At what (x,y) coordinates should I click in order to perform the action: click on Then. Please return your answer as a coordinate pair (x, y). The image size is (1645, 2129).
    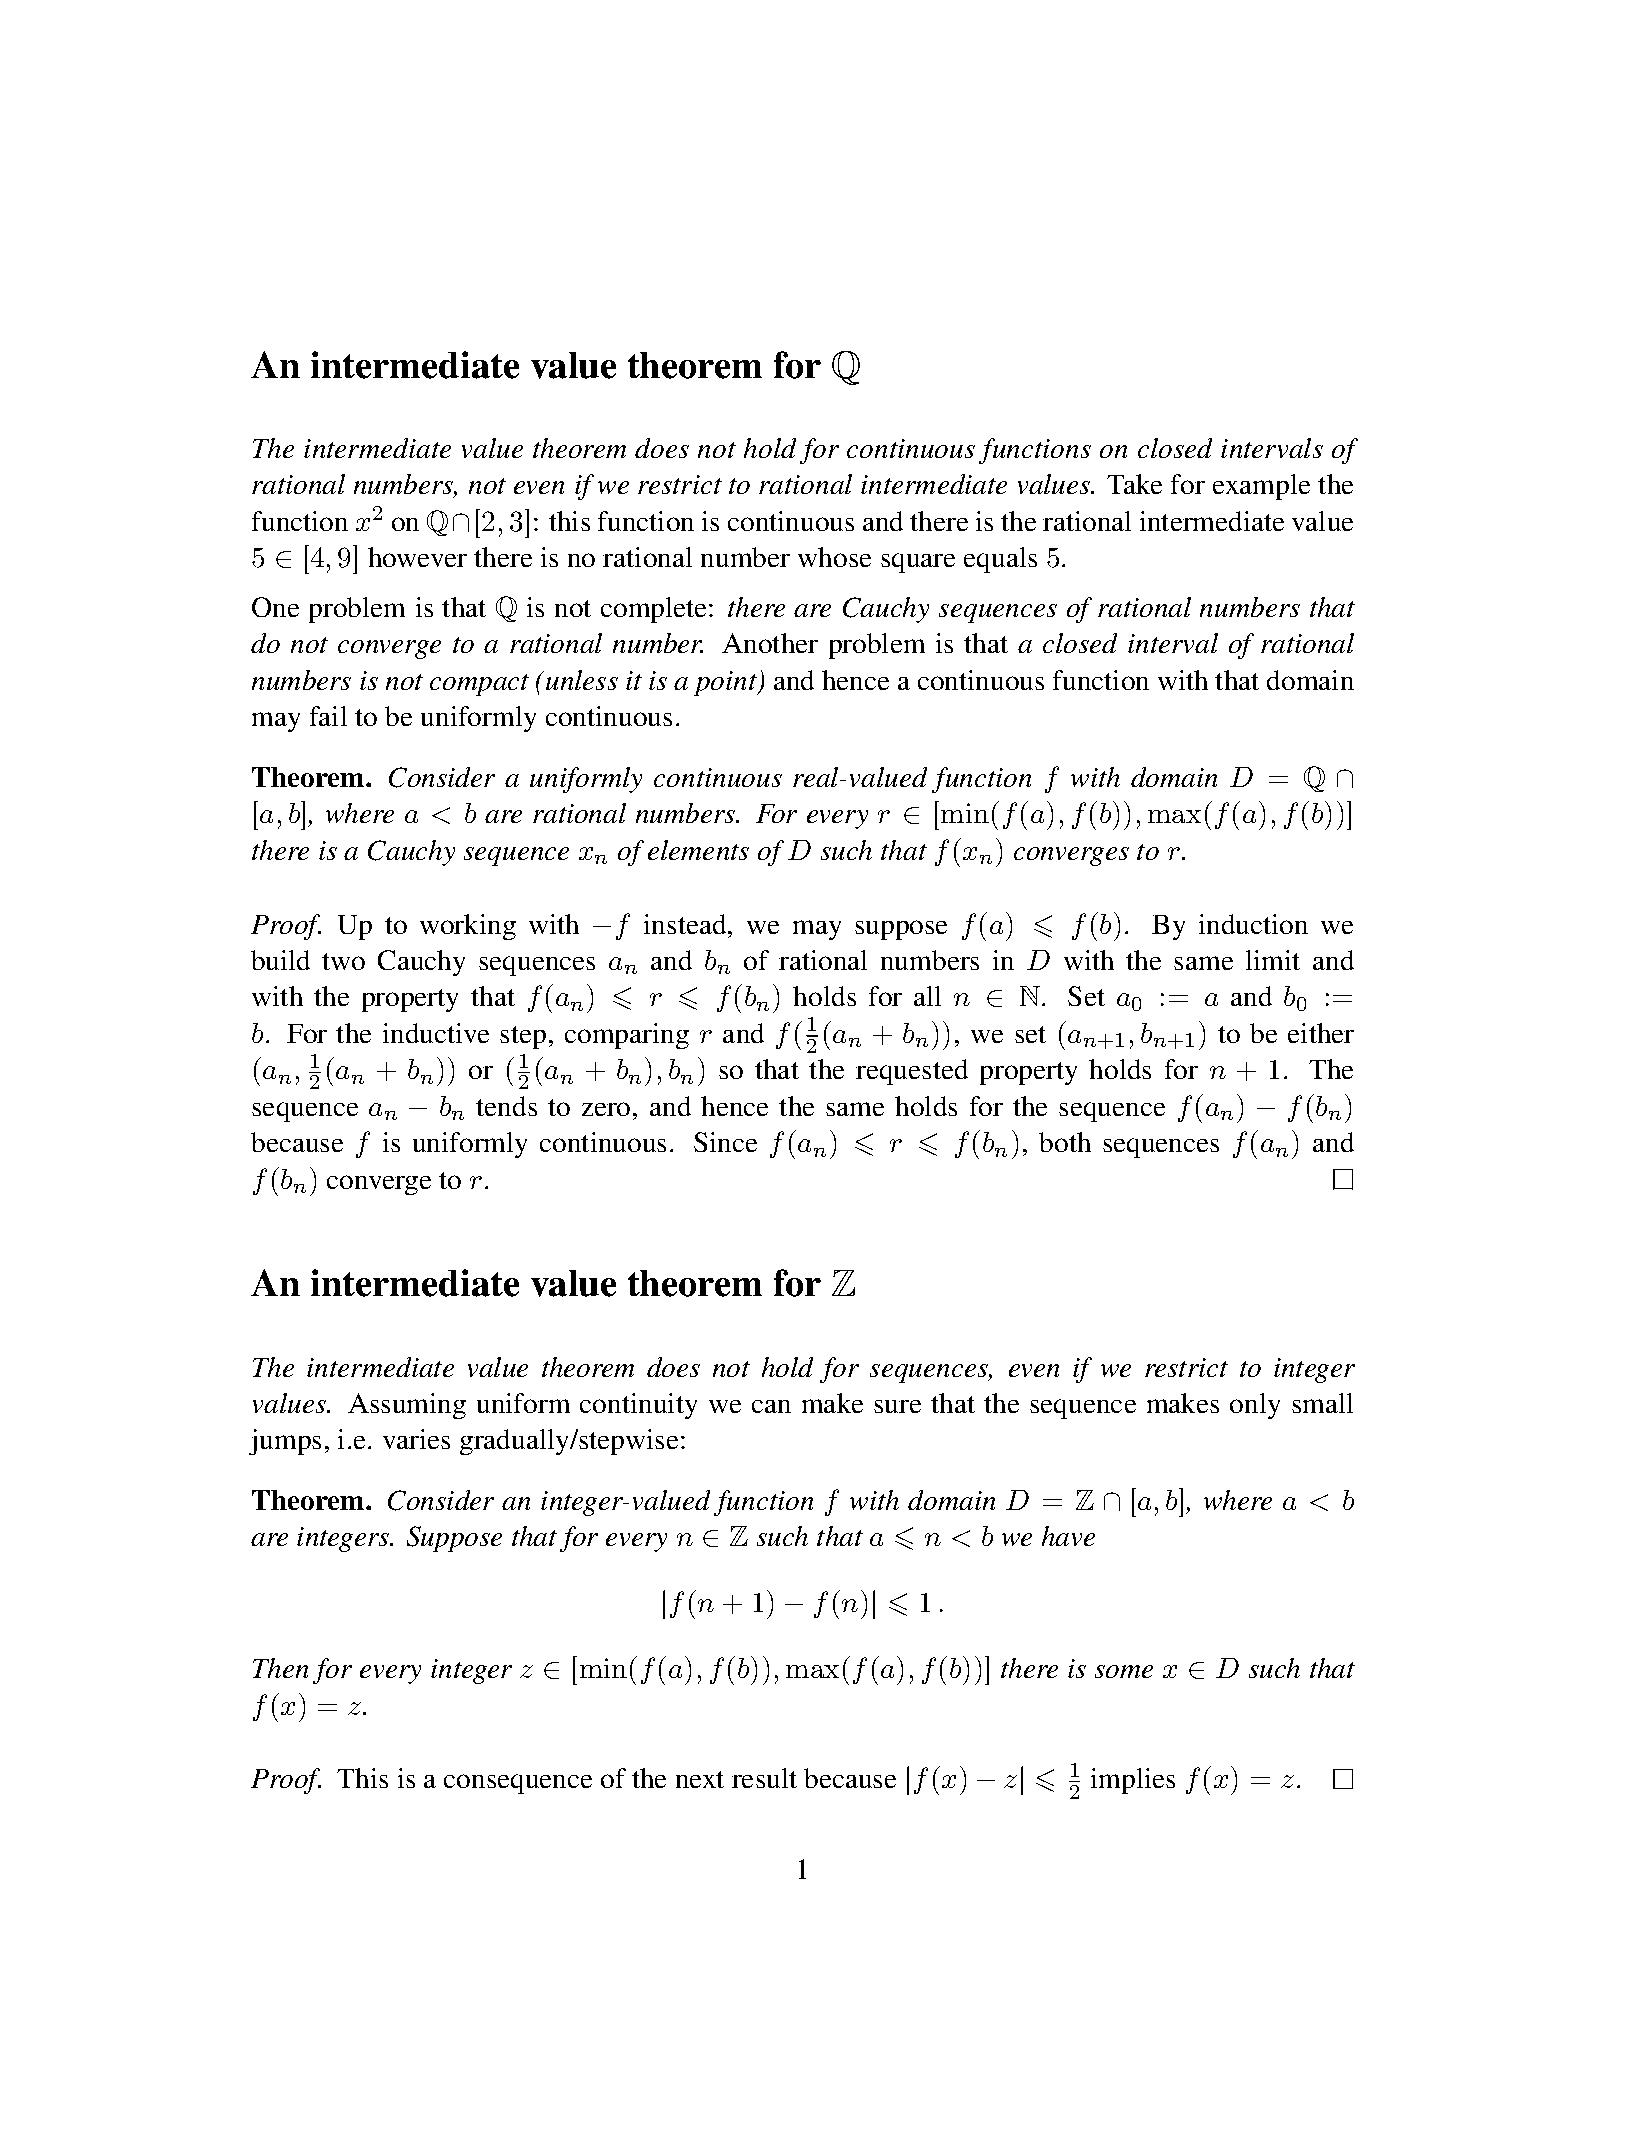
    Looking at the image, I should click on (280, 1668).
